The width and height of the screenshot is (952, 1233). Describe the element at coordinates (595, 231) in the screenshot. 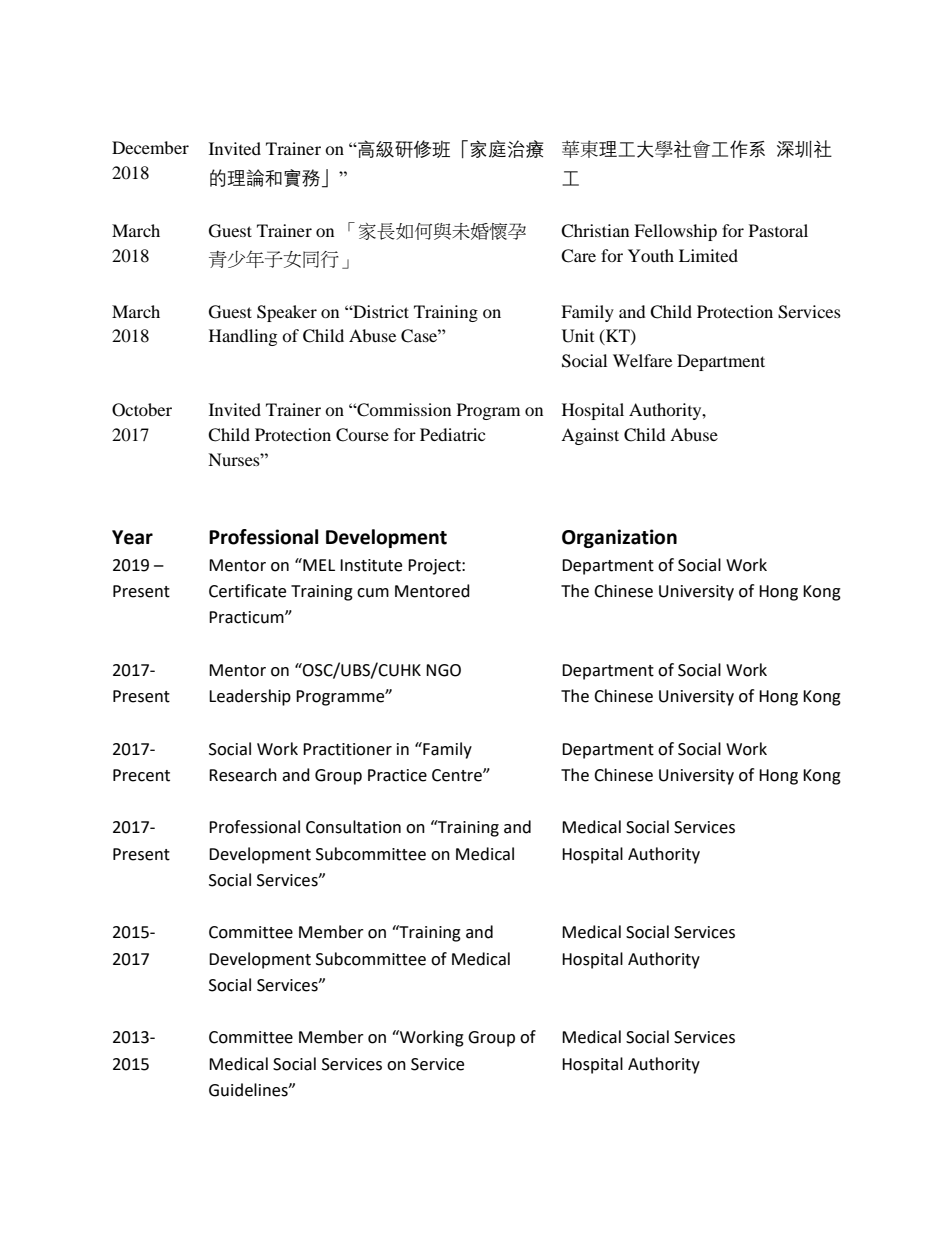

I see `Christian` at that location.
